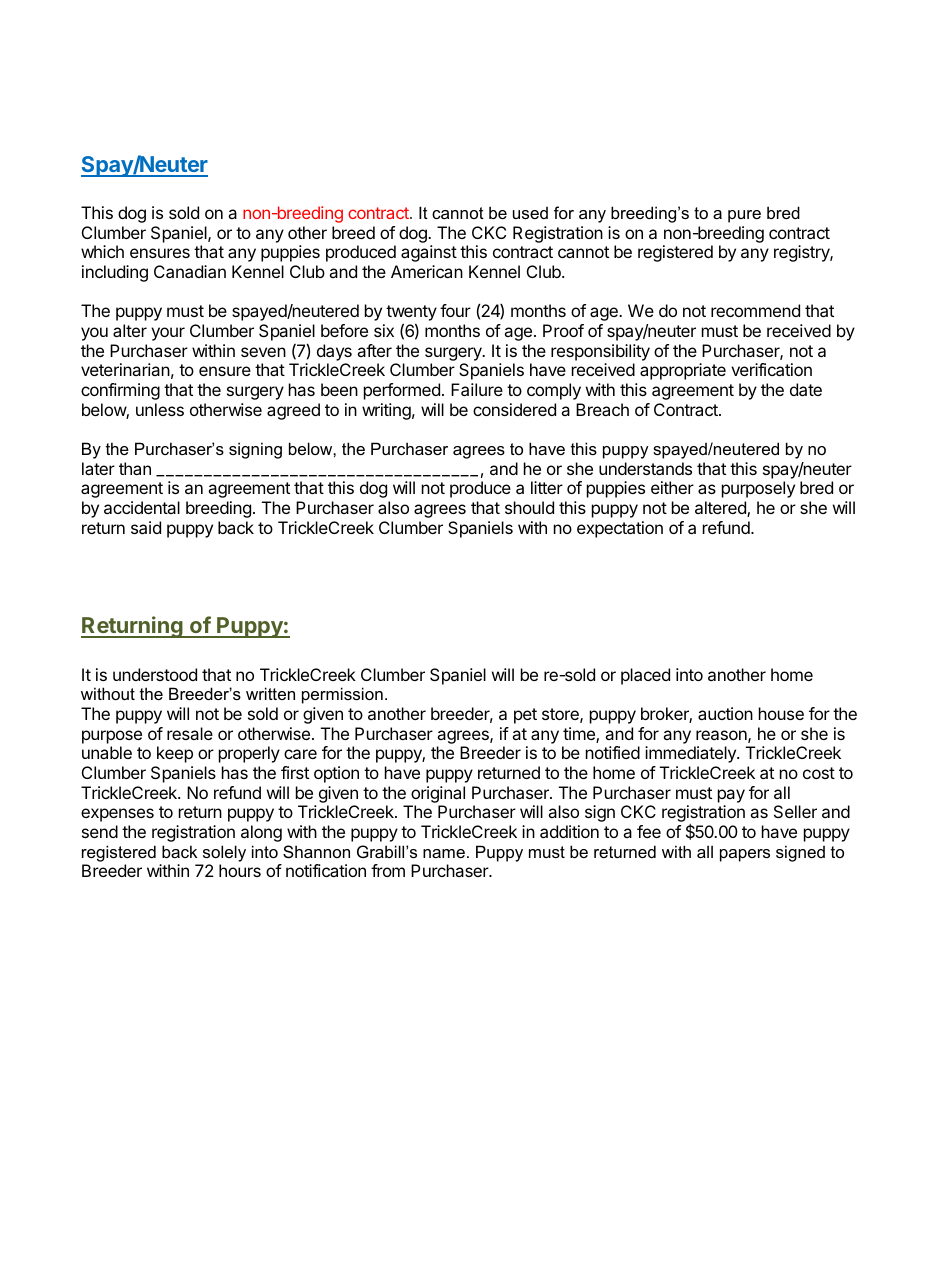  I want to click on said, so click(146, 527).
